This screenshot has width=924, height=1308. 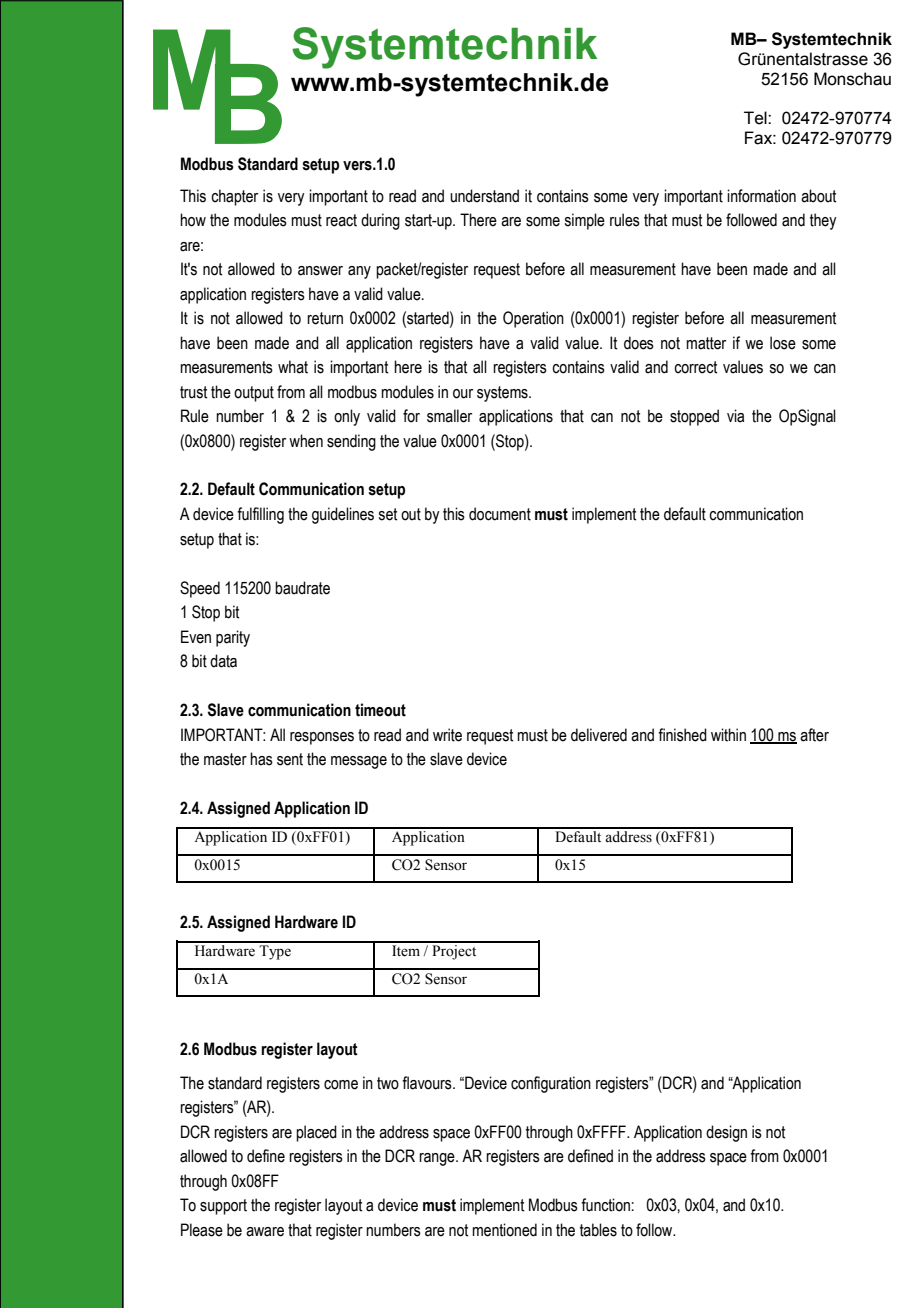 What do you see at coordinates (223, 661) in the screenshot?
I see `data` at bounding box center [223, 661].
